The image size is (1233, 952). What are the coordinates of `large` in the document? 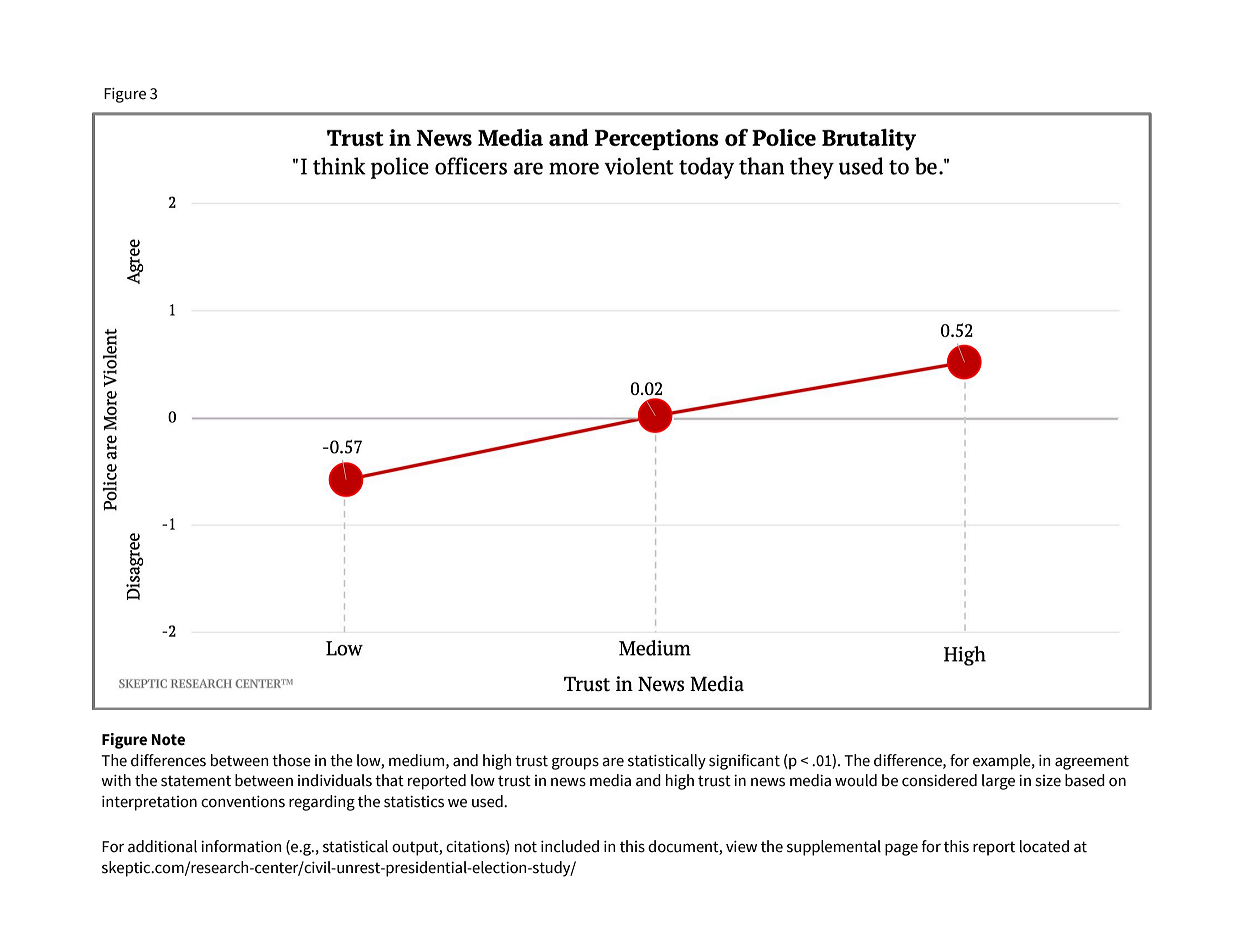 It's located at (998, 782).
